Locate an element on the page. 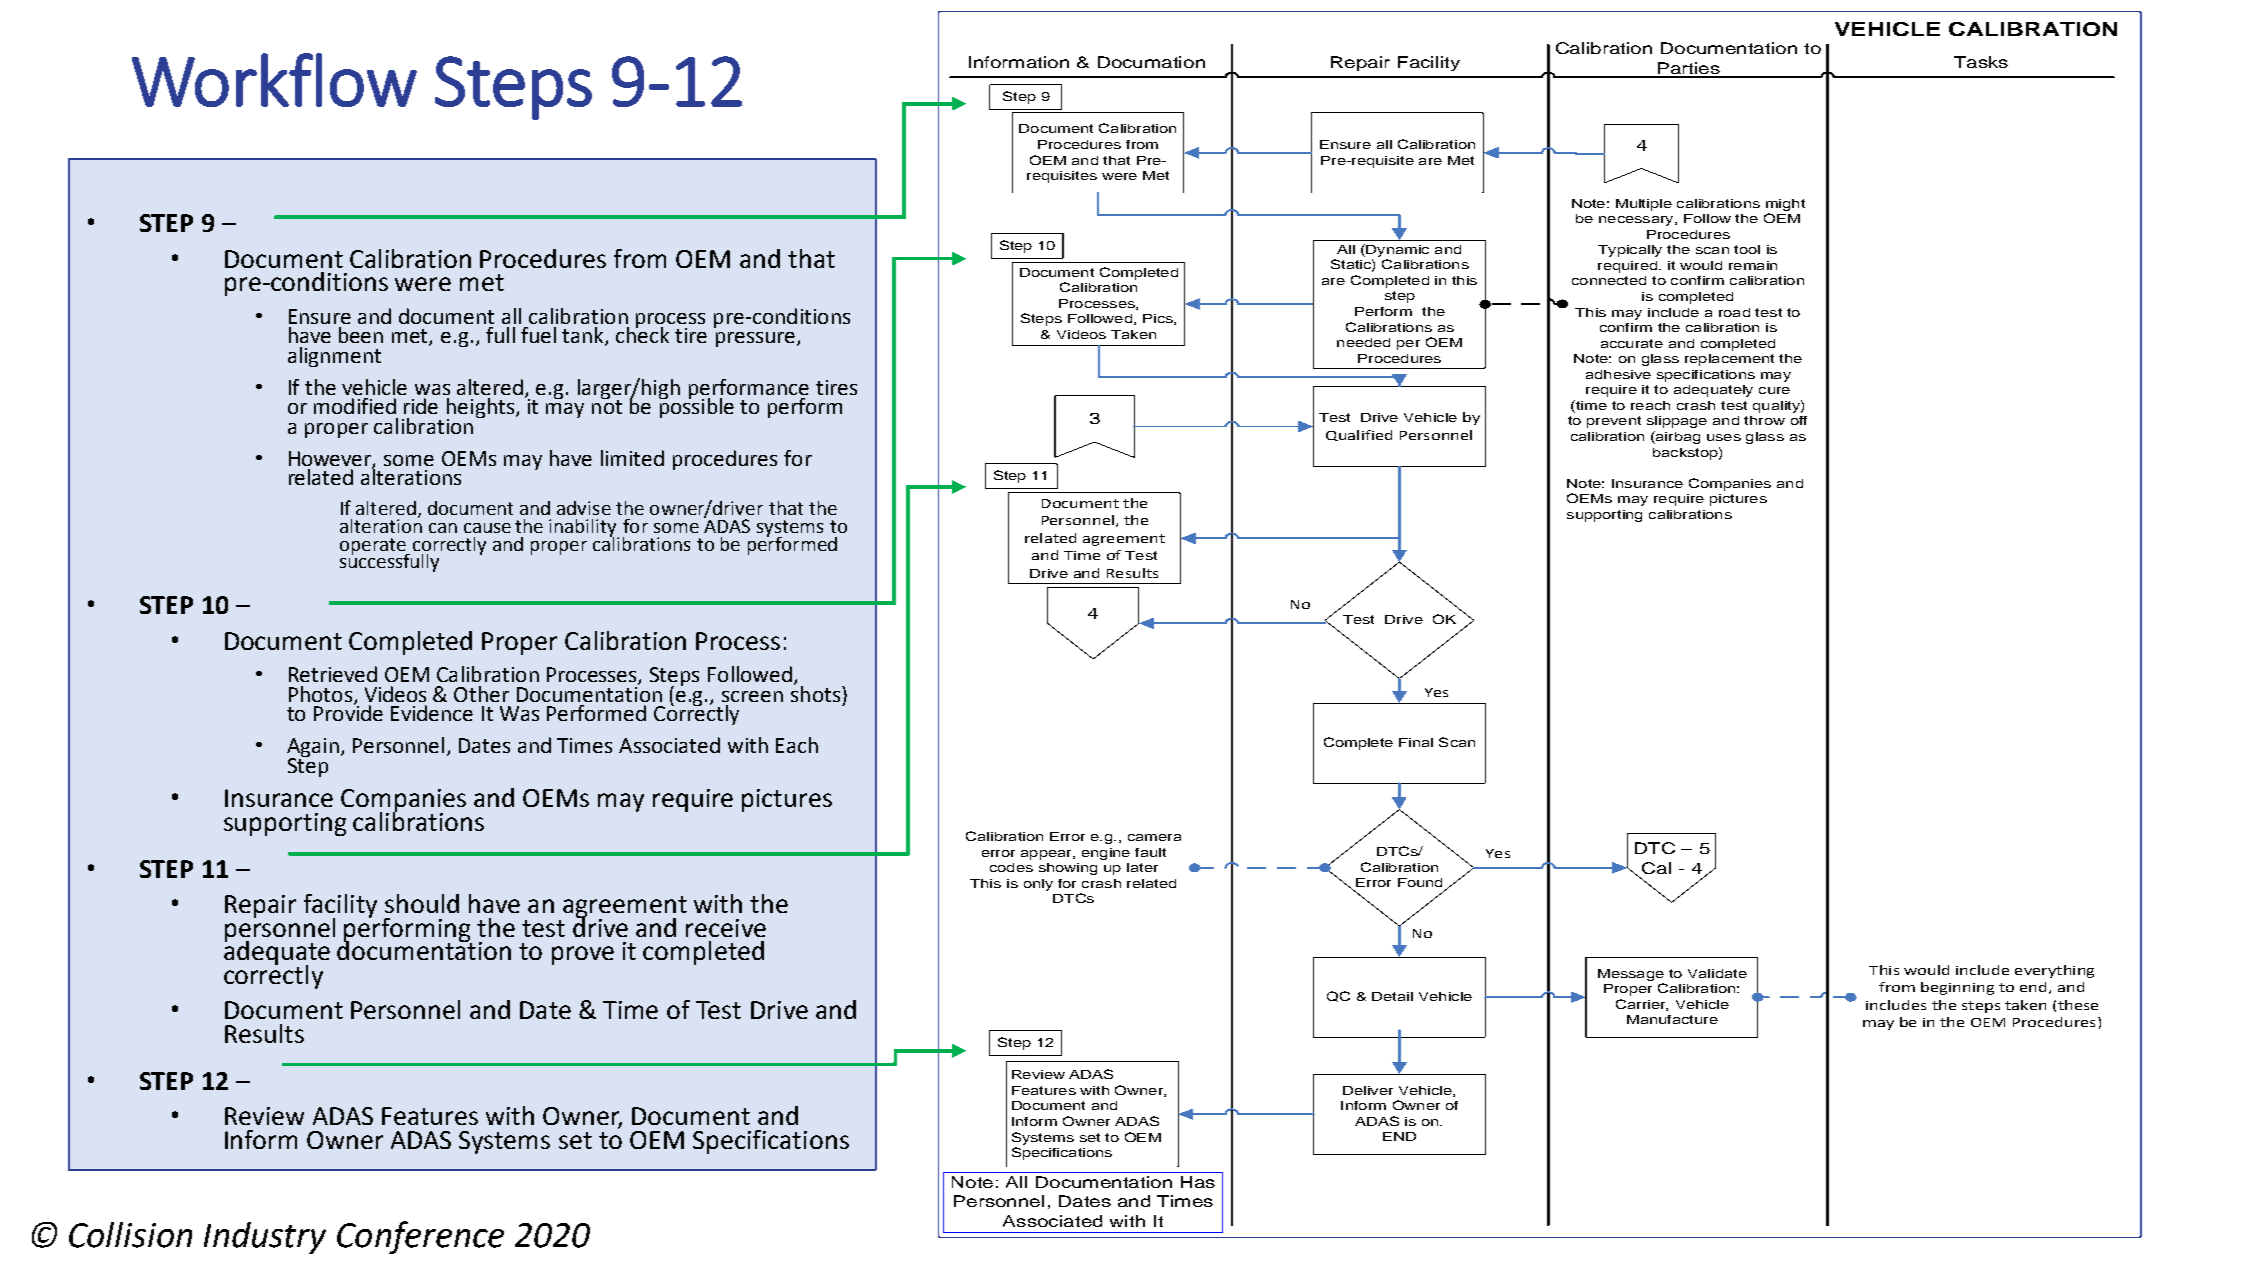 This document has width=2253, height=1267. Has is located at coordinates (1198, 1182).
